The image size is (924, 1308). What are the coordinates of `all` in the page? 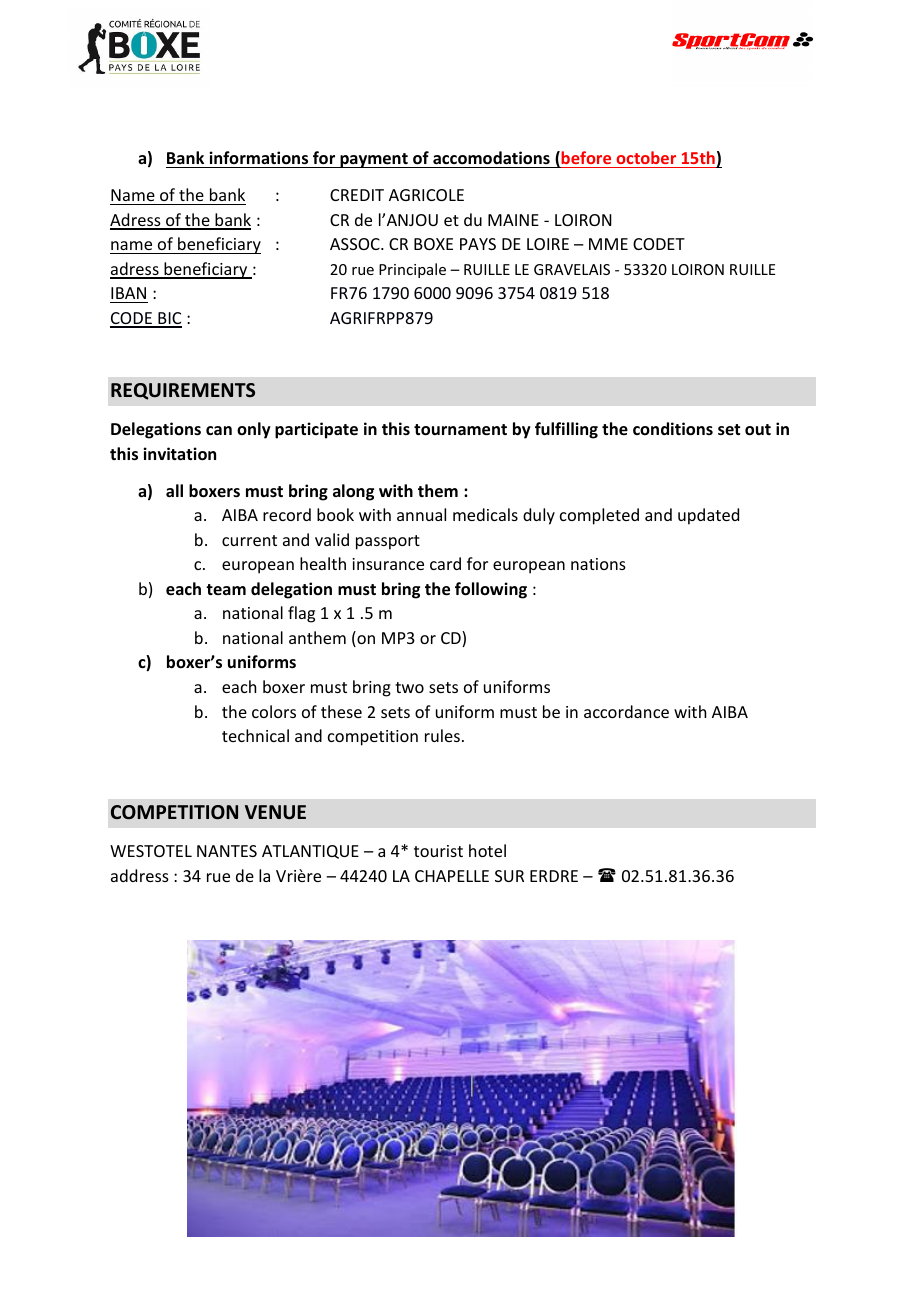 It's located at (174, 490).
